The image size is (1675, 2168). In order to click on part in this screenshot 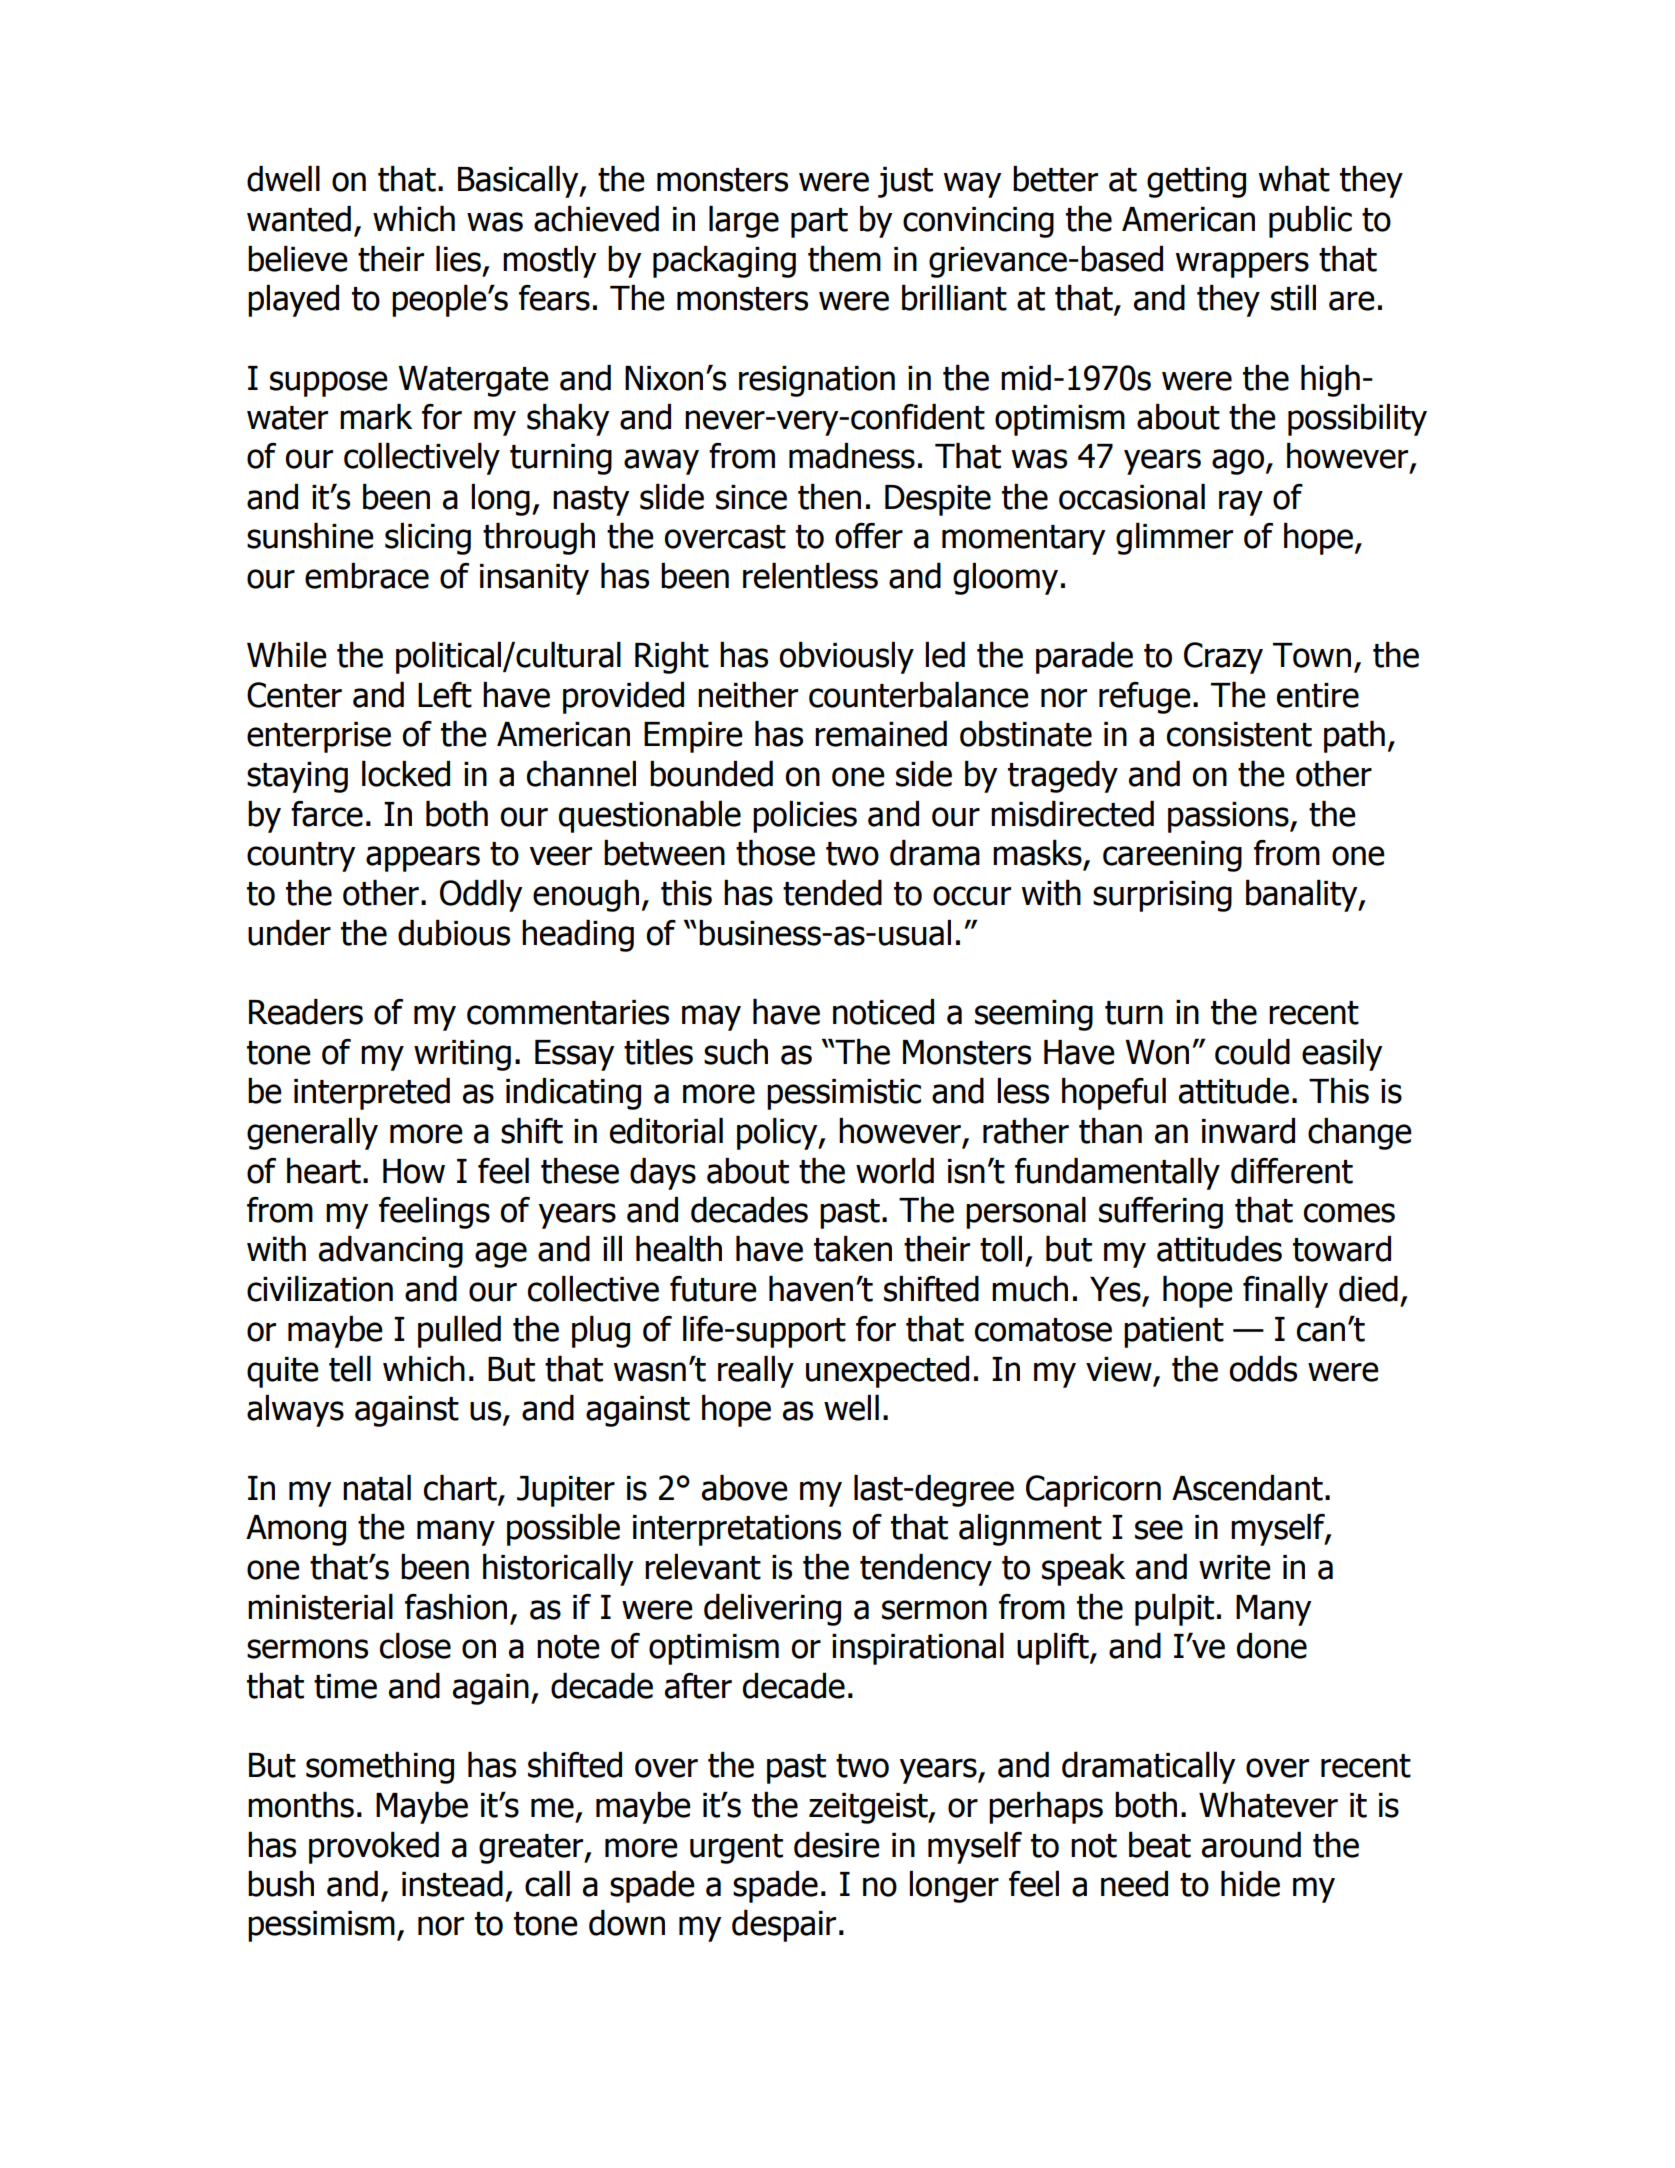, I will do `click(819, 223)`.
